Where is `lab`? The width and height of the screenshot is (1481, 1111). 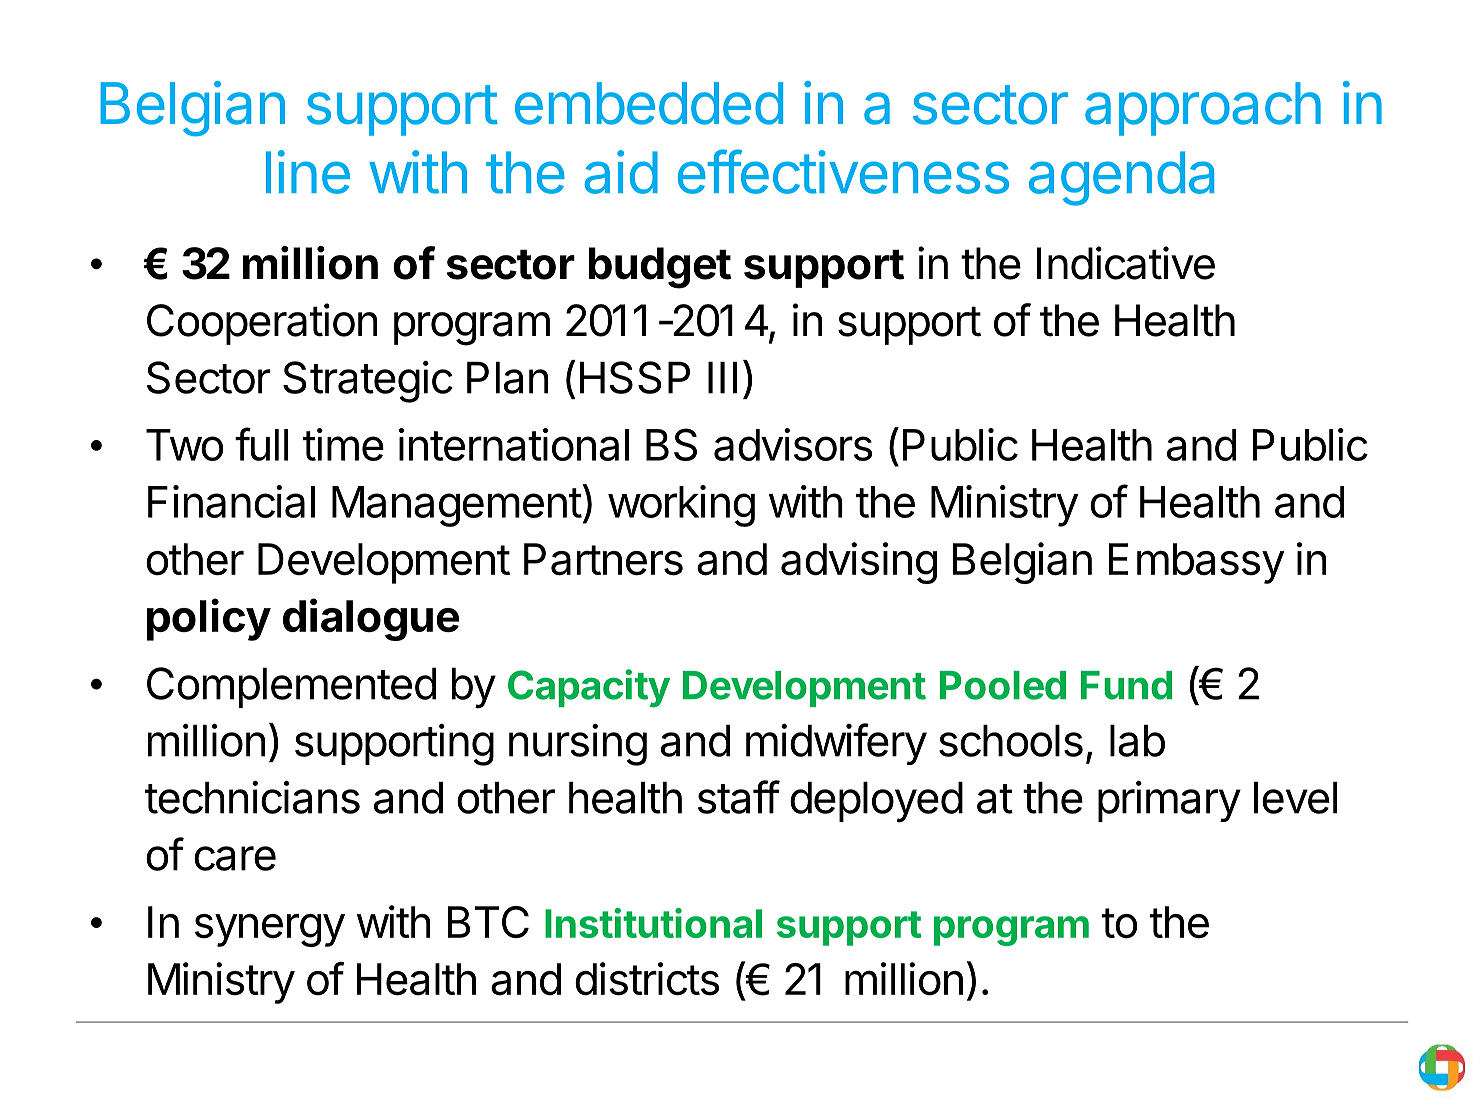 lab is located at coordinates (1137, 741).
